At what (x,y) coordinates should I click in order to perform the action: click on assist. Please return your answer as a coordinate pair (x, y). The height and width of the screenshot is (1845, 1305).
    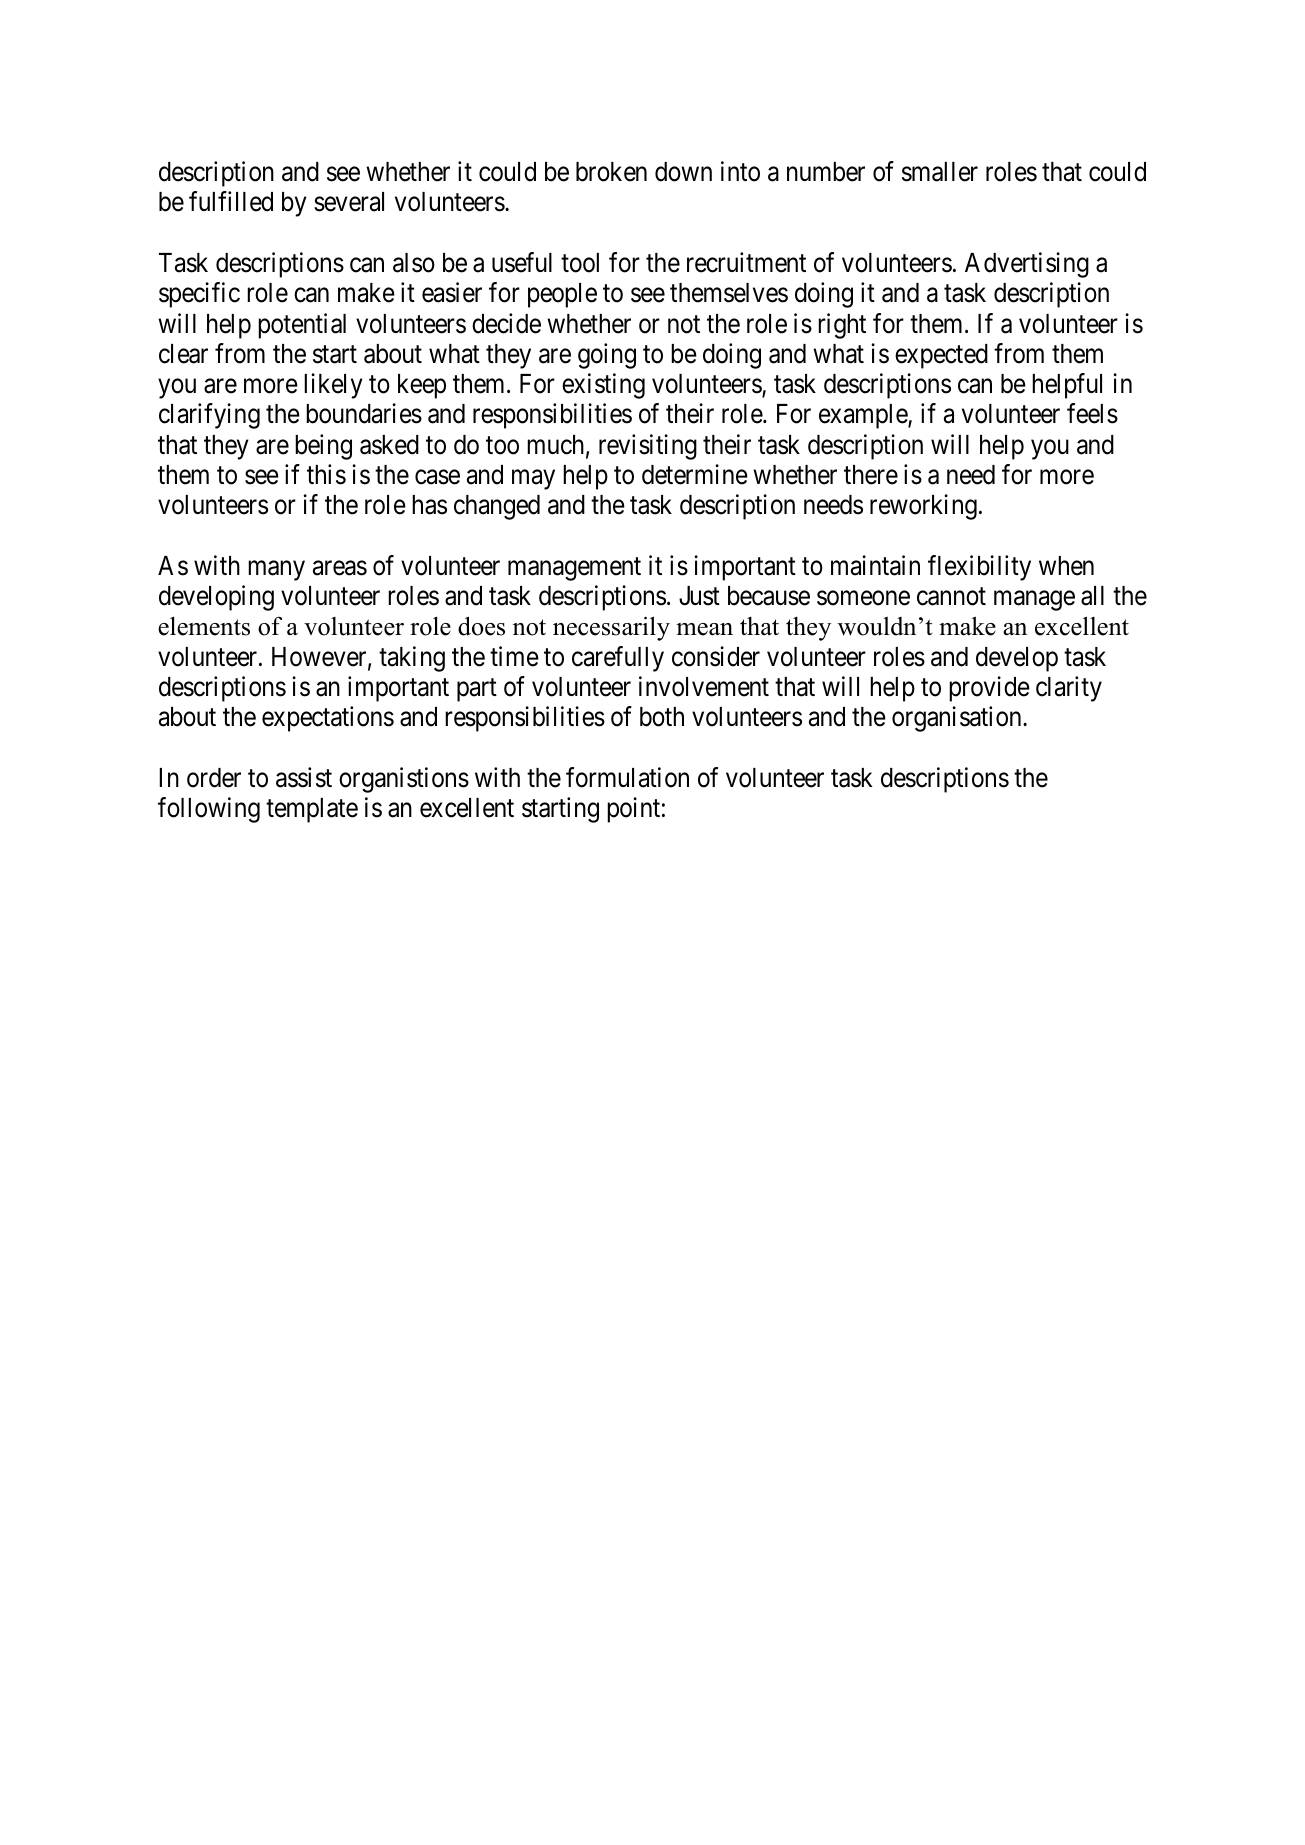
    Looking at the image, I should click on (304, 777).
